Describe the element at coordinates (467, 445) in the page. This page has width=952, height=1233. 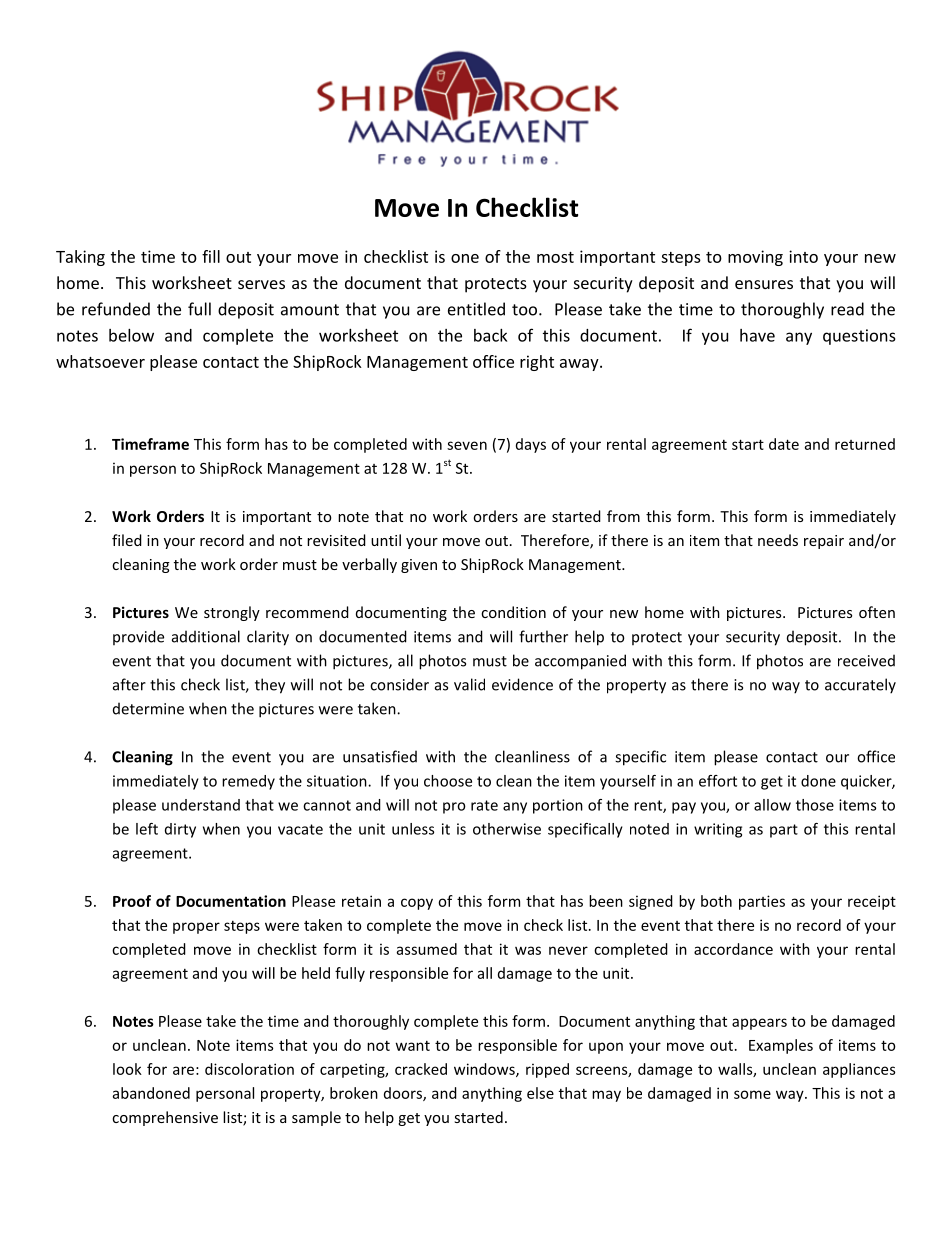
I see `seven` at that location.
